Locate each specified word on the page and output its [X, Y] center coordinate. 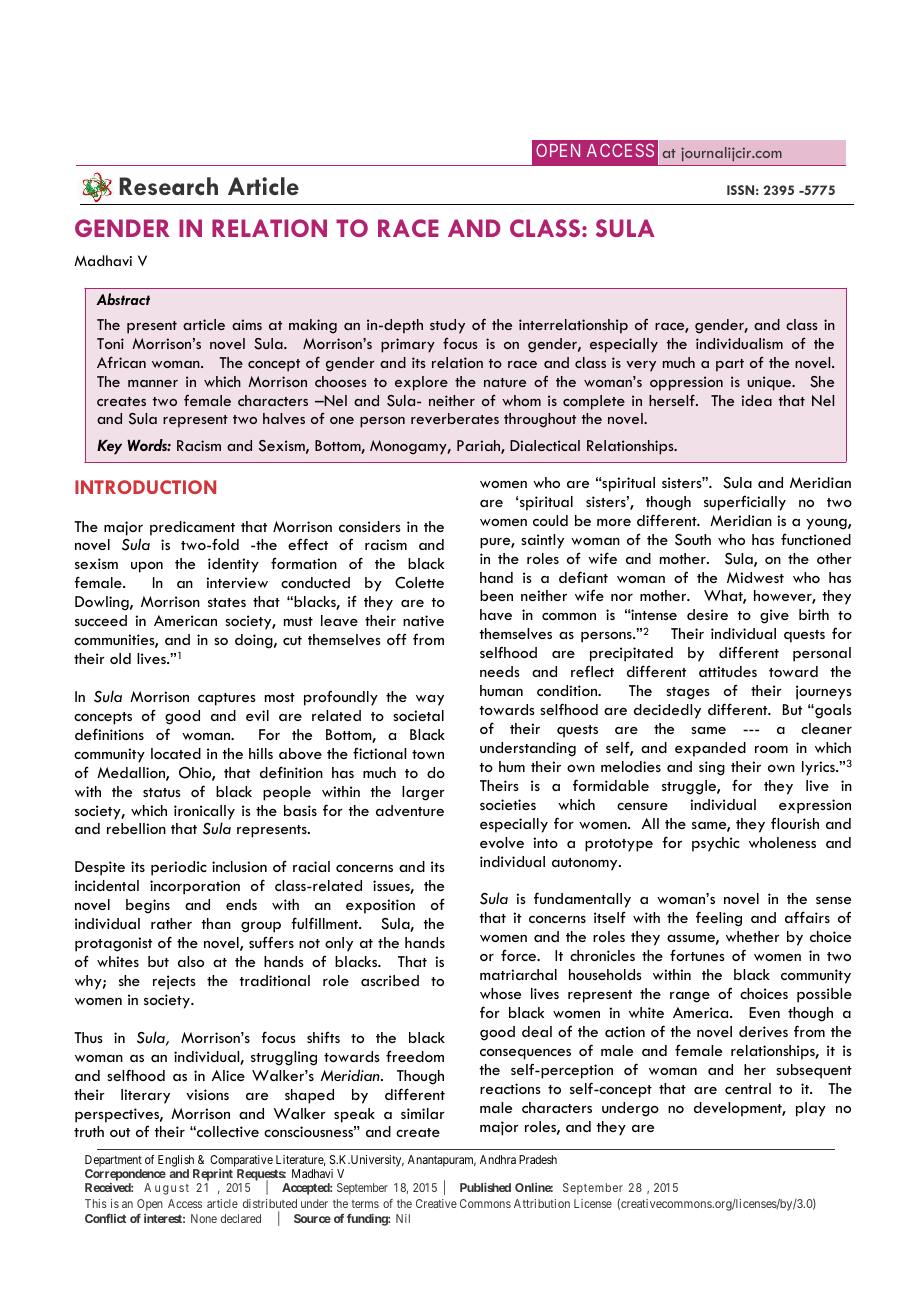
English [177, 1162]
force [520, 955]
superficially [745, 503]
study [447, 326]
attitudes [728, 671]
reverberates [455, 418]
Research [168, 186]
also [191, 961]
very [641, 366]
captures [226, 699]
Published [485, 1187]
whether [753, 936]
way [430, 700]
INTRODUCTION [145, 487]
